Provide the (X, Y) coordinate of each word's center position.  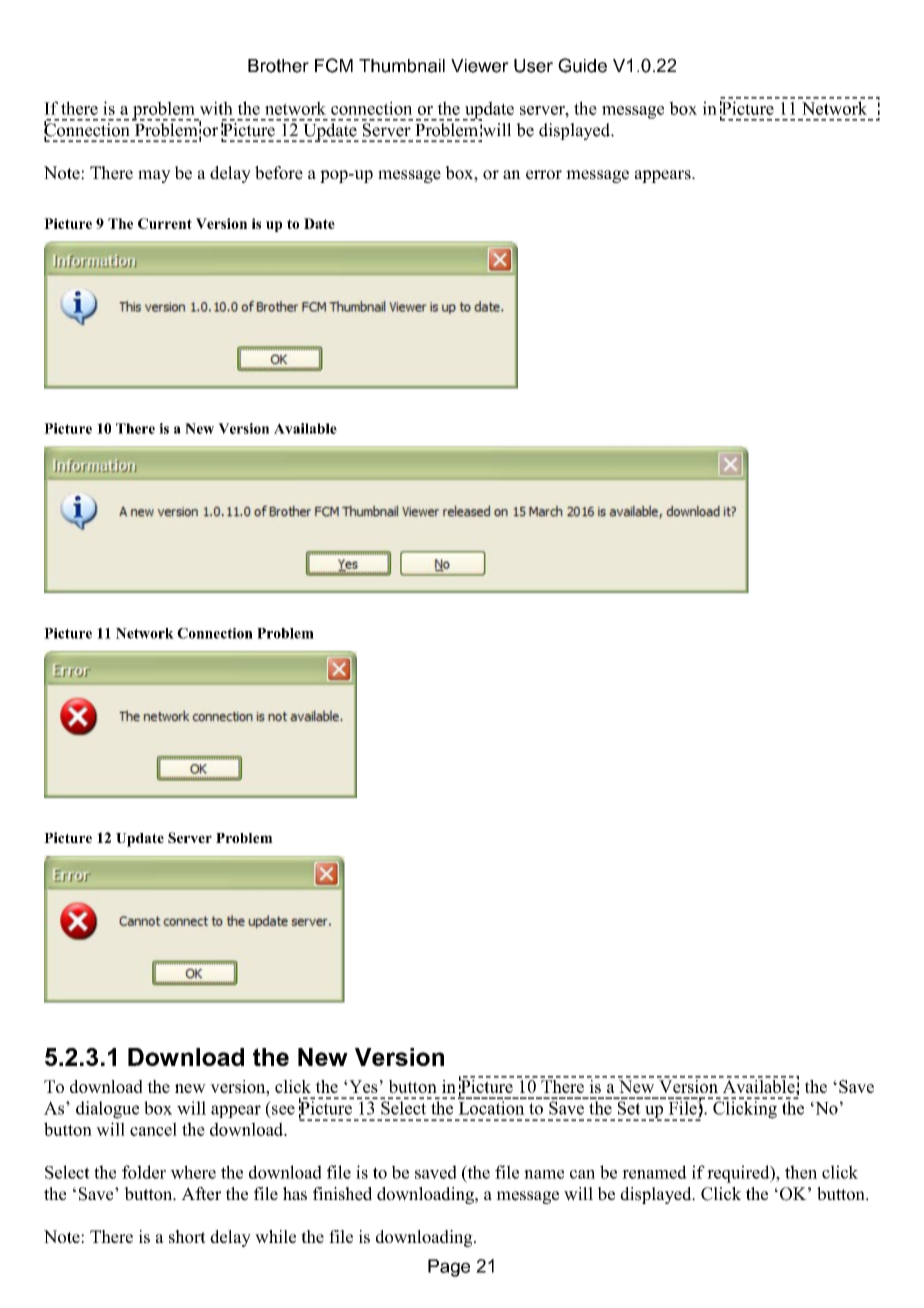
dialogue (107, 1110)
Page (449, 1268)
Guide (582, 65)
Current (165, 223)
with (216, 108)
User (533, 66)
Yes (362, 1086)
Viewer (480, 66)
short (187, 1236)
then (801, 1172)
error (544, 175)
